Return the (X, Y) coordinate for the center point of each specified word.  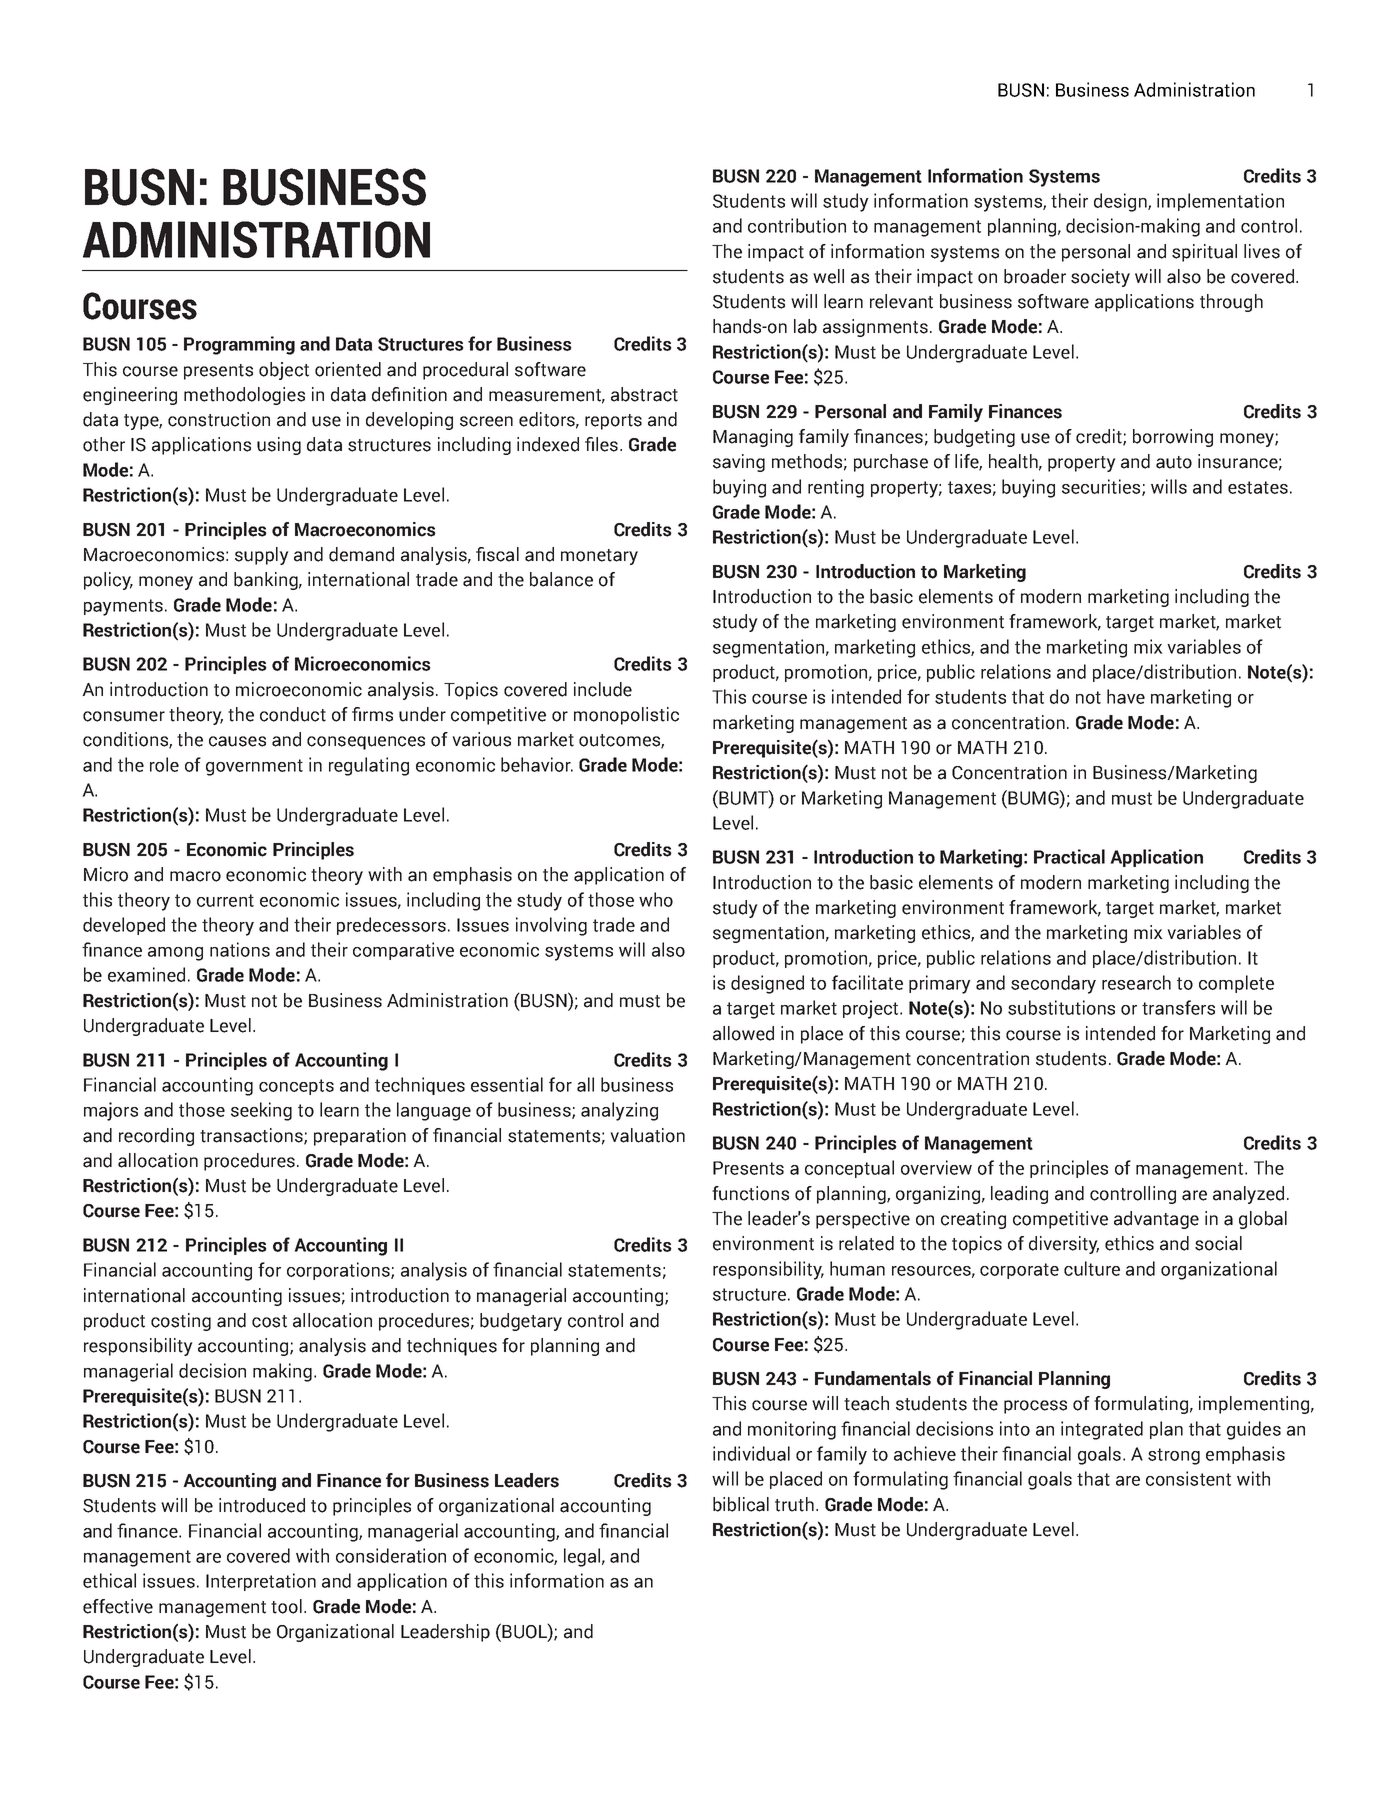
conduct (293, 714)
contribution (797, 225)
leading (1019, 1195)
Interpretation (261, 1582)
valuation (648, 1135)
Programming (239, 345)
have (1126, 696)
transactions (252, 1136)
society (1100, 278)
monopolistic (626, 716)
